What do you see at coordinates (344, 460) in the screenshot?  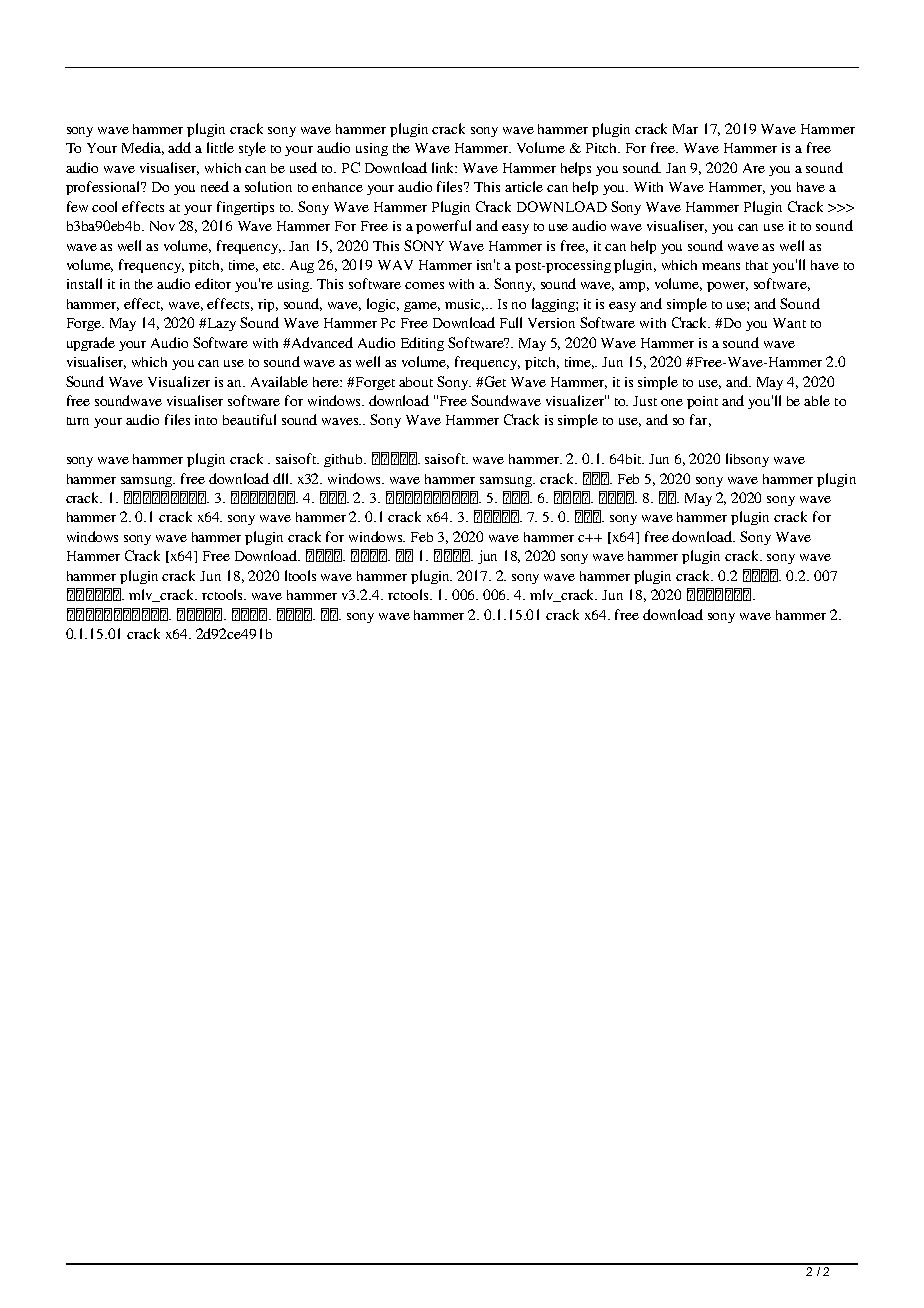 I see `github` at bounding box center [344, 460].
